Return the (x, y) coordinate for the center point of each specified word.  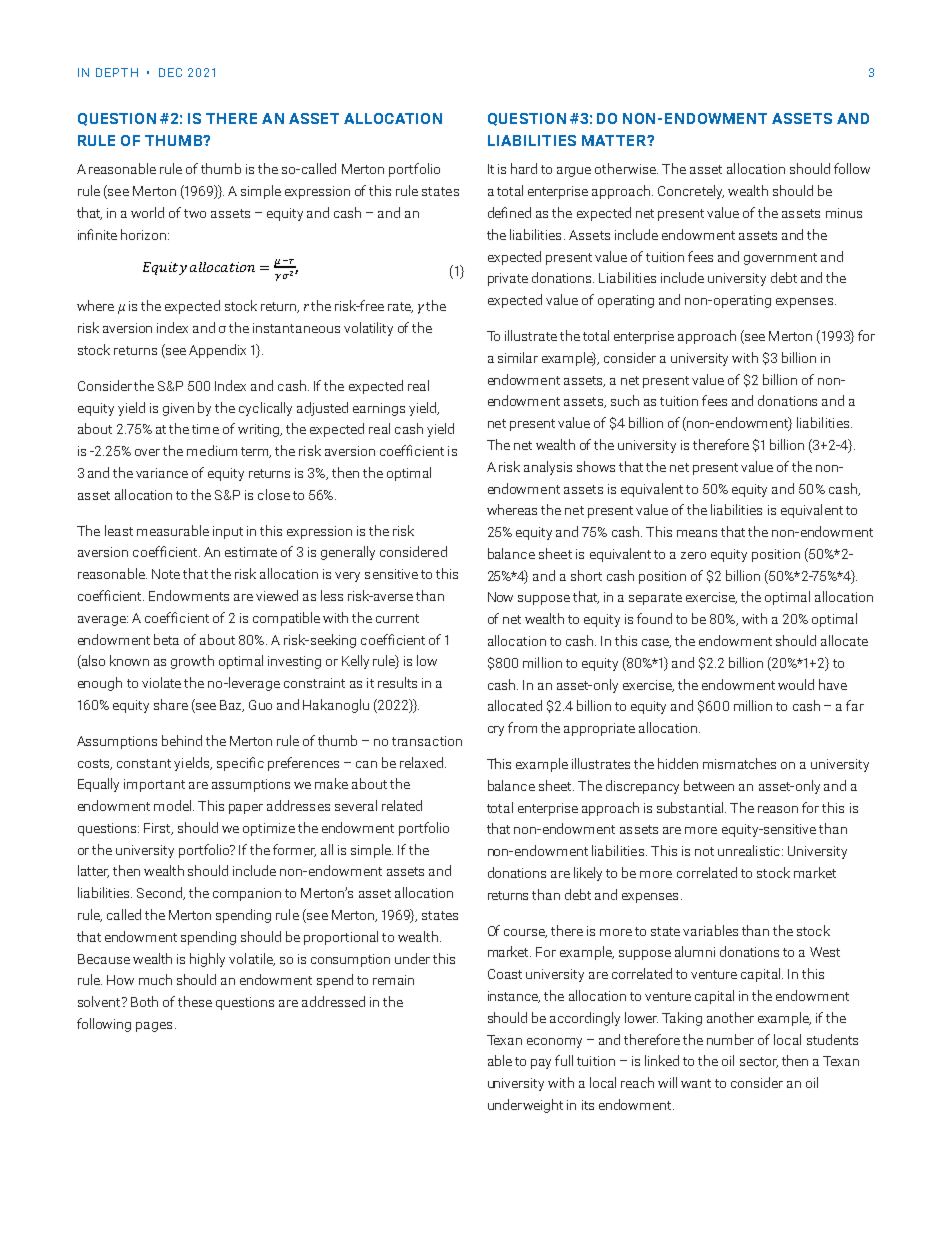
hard (524, 168)
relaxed (421, 762)
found (654, 618)
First (158, 829)
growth (192, 662)
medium (212, 450)
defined (509, 212)
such (625, 400)
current (397, 618)
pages (154, 1027)
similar (518, 357)
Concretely (691, 192)
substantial (691, 807)
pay (541, 1064)
